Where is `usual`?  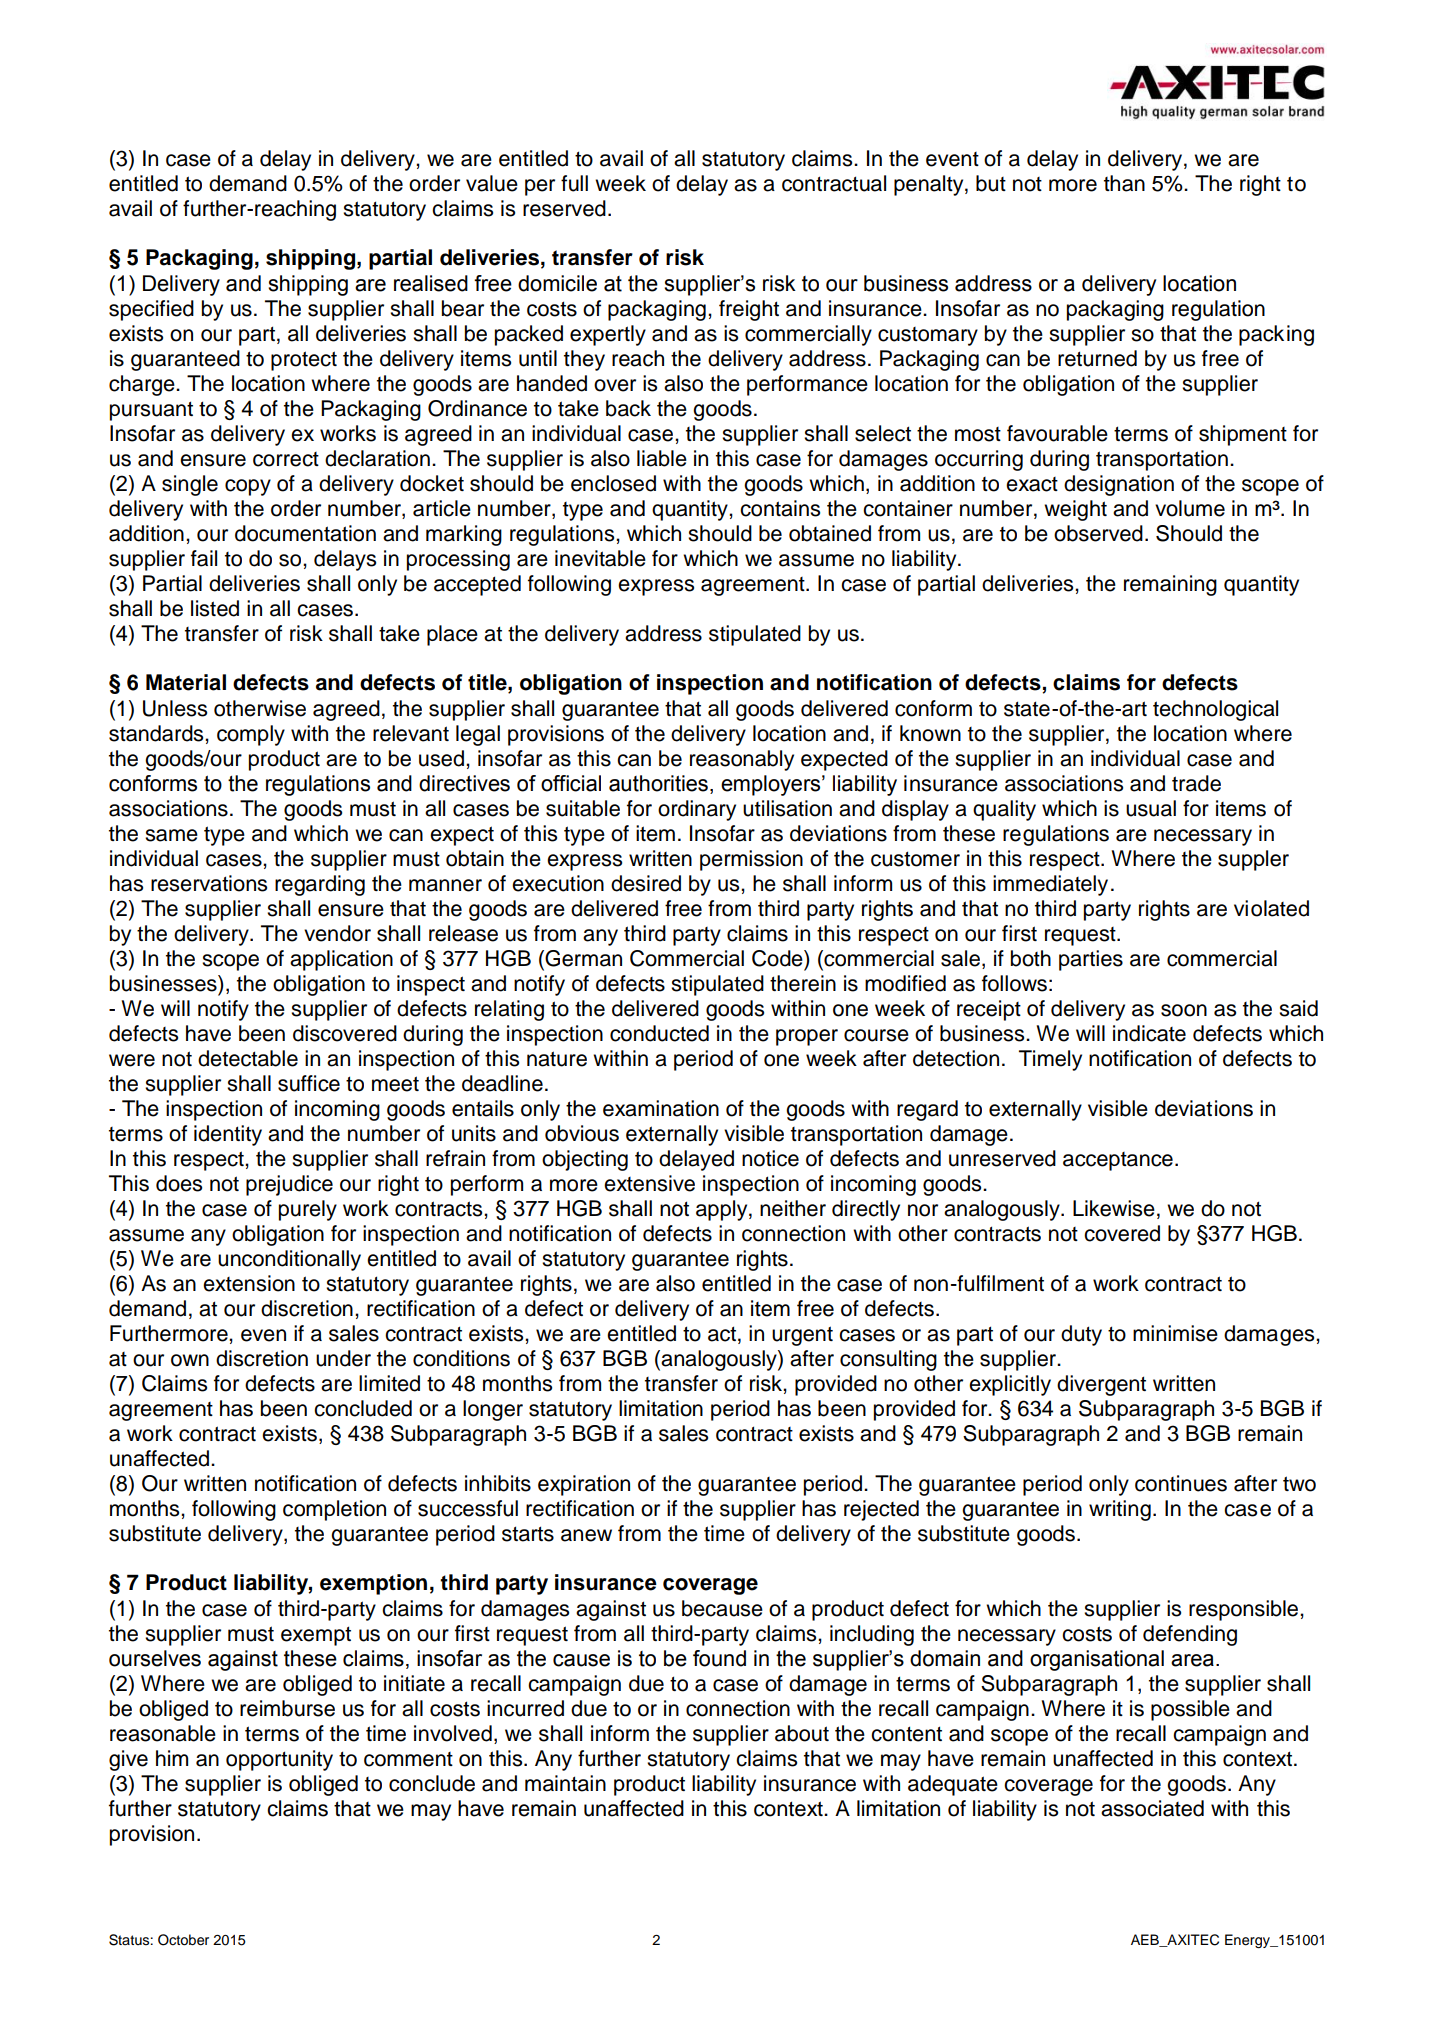
usual is located at coordinates (1151, 808).
